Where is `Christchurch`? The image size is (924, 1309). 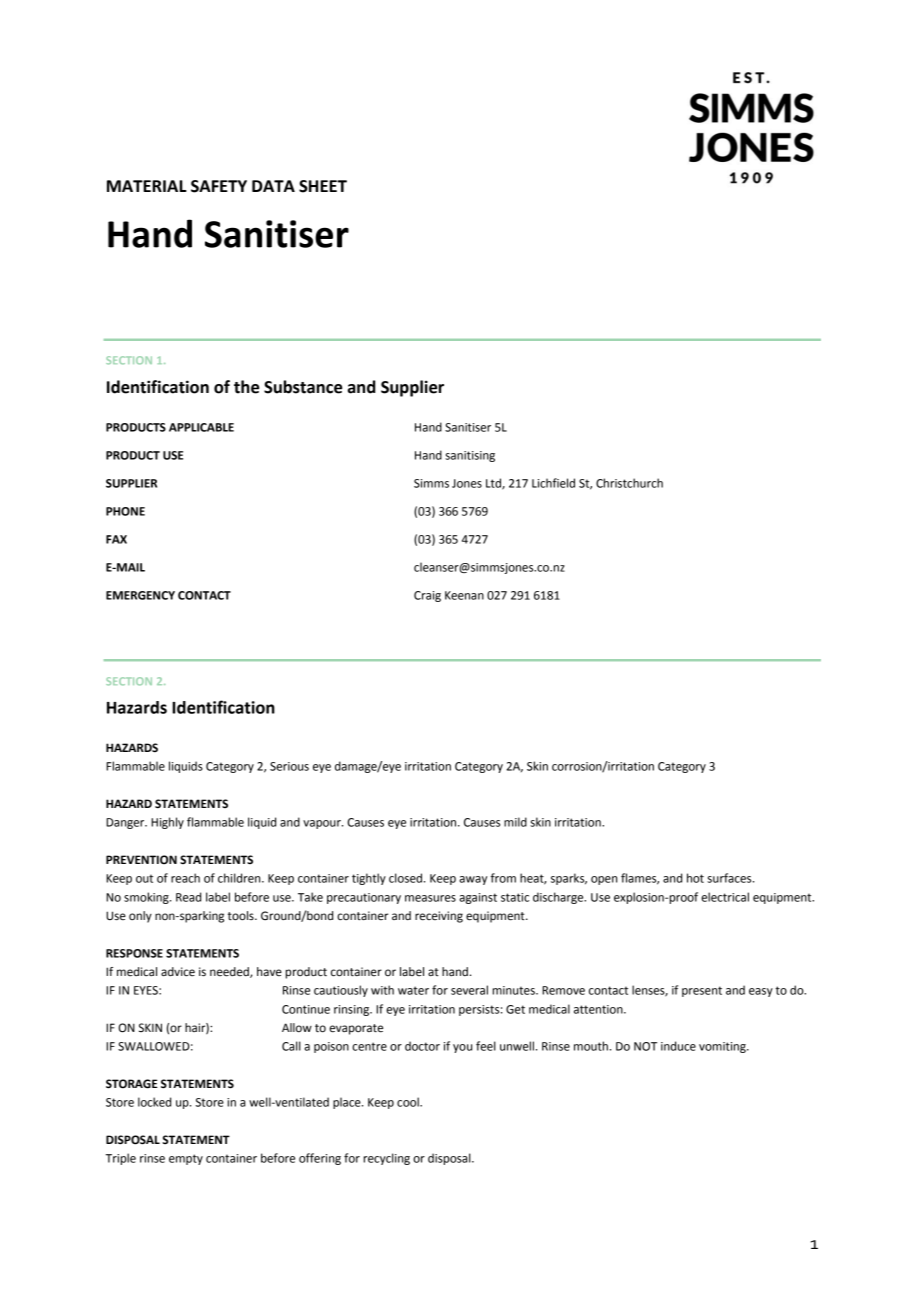
Christchurch is located at coordinates (629, 483).
